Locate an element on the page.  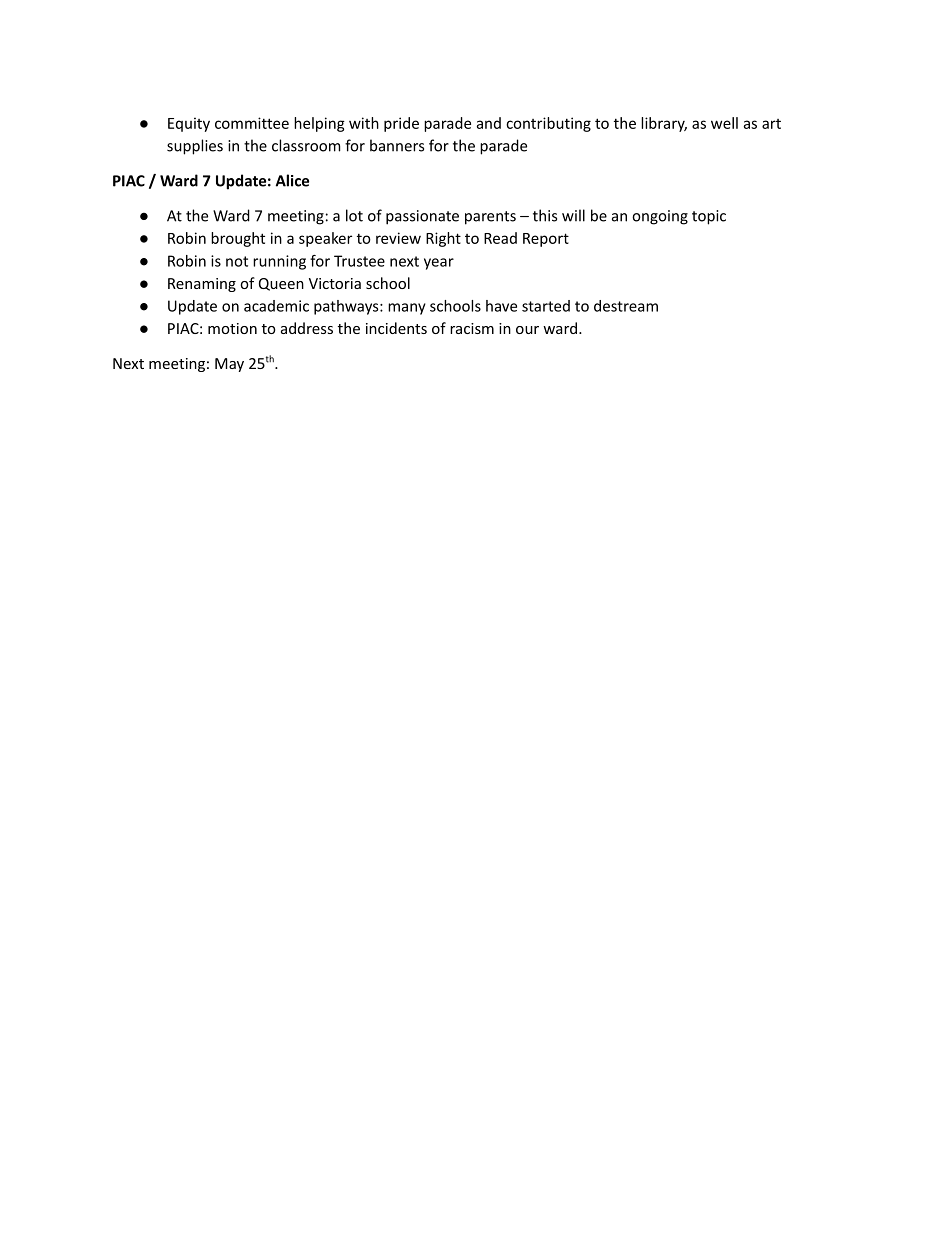
started is located at coordinates (546, 306).
